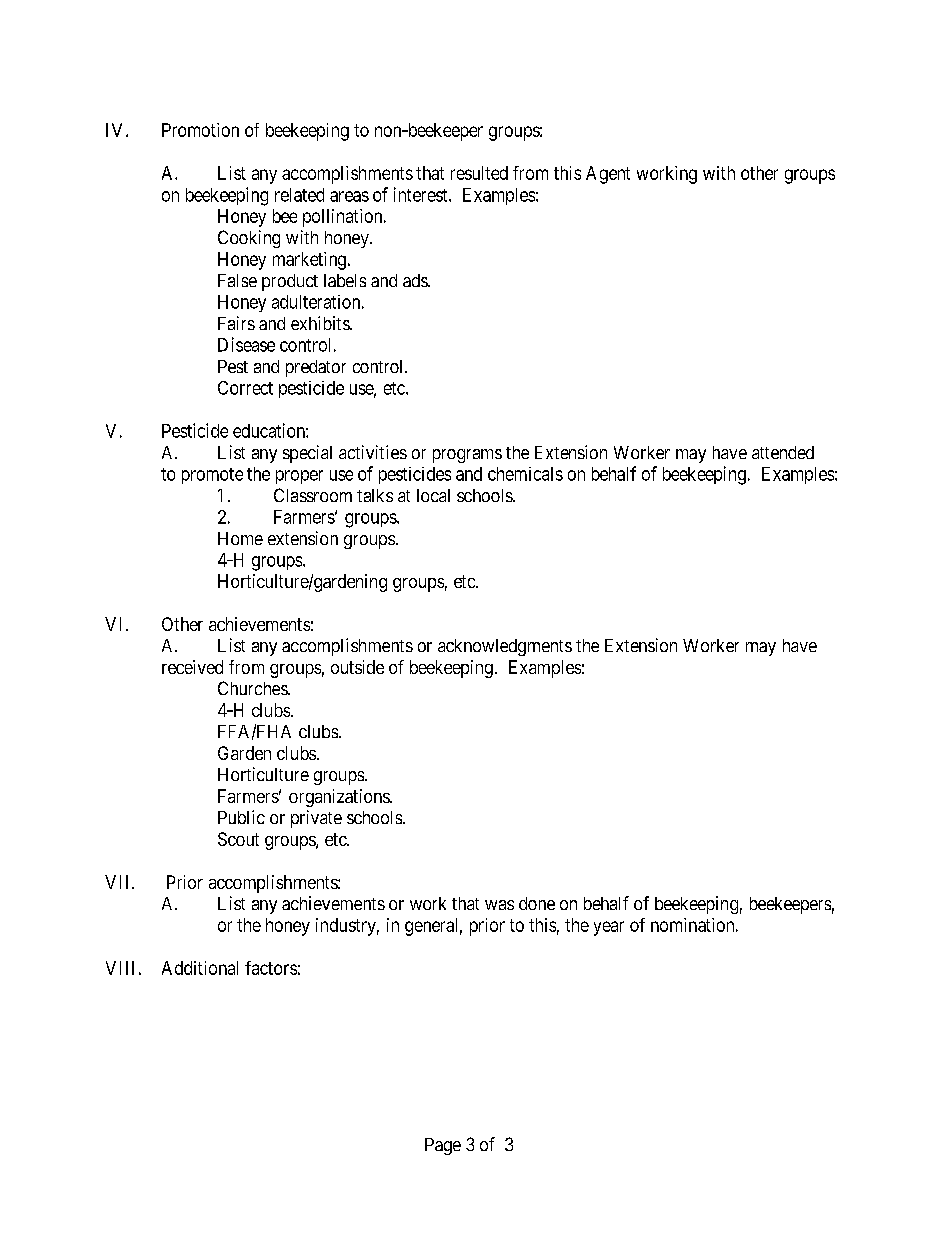 The height and width of the page is (1233, 952). What do you see at coordinates (505, 647) in the page?
I see `acknowledgments` at bounding box center [505, 647].
